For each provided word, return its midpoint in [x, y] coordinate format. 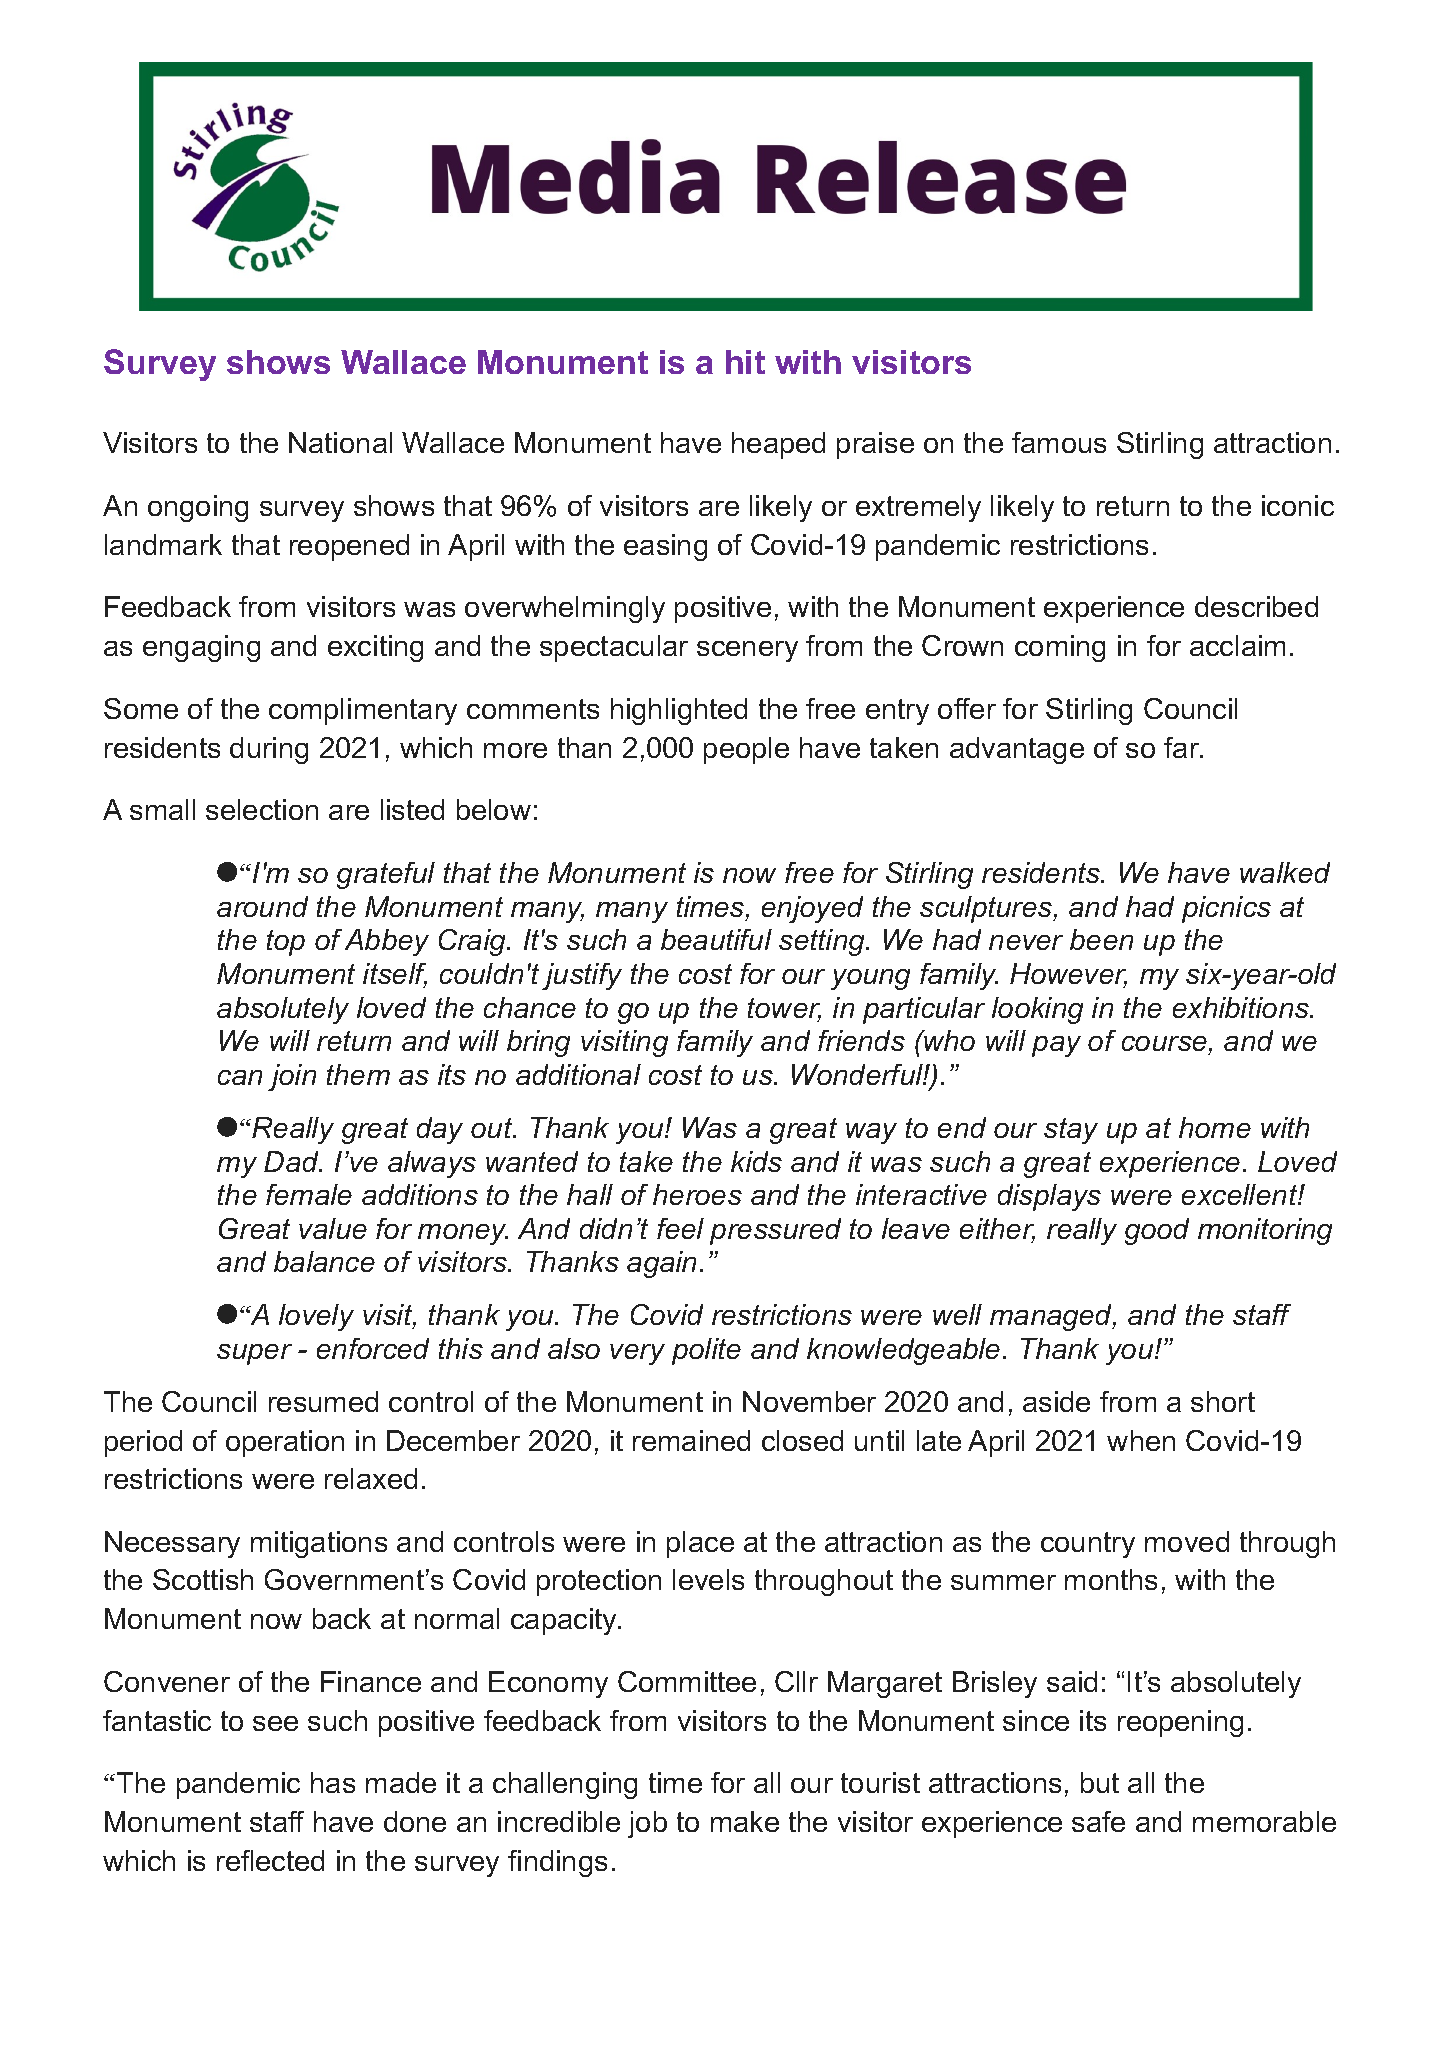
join [292, 1077]
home [1215, 1127]
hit [745, 362]
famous [1059, 442]
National [340, 442]
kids [756, 1161]
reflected [270, 1860]
